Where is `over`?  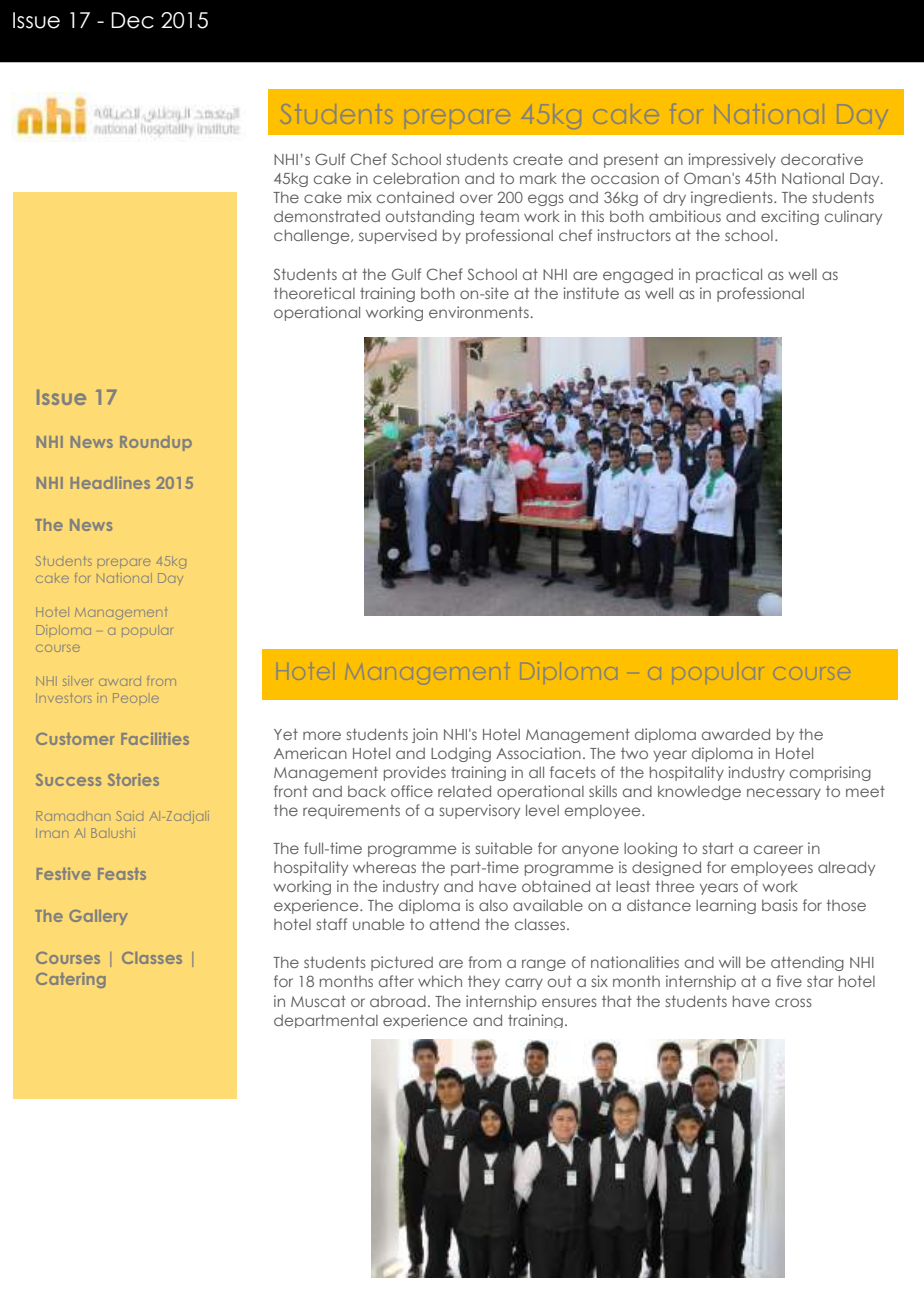 over is located at coordinates (476, 198).
